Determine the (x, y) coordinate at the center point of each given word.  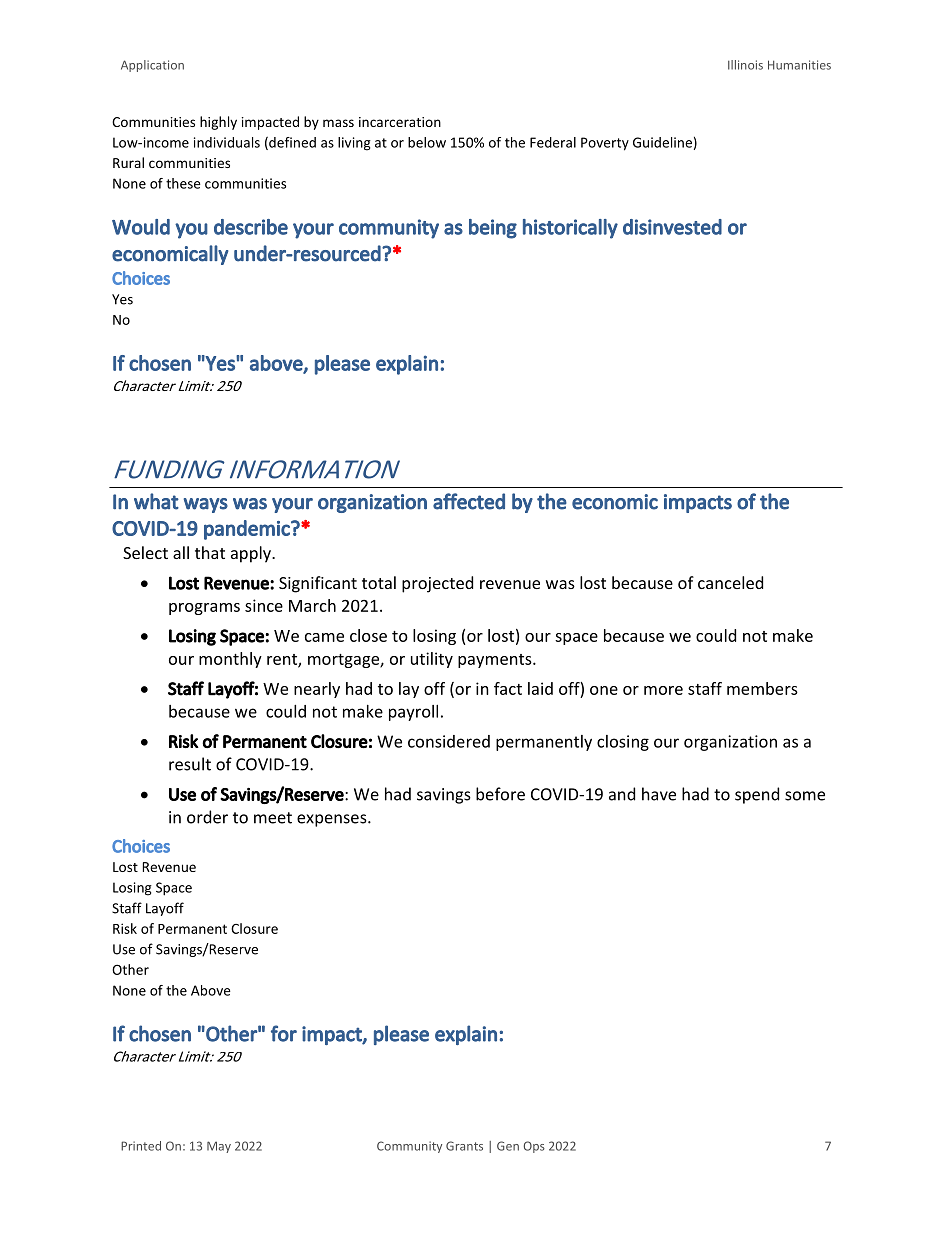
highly (218, 123)
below (427, 142)
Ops (534, 1147)
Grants (464, 1146)
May (219, 1147)
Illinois (745, 65)
